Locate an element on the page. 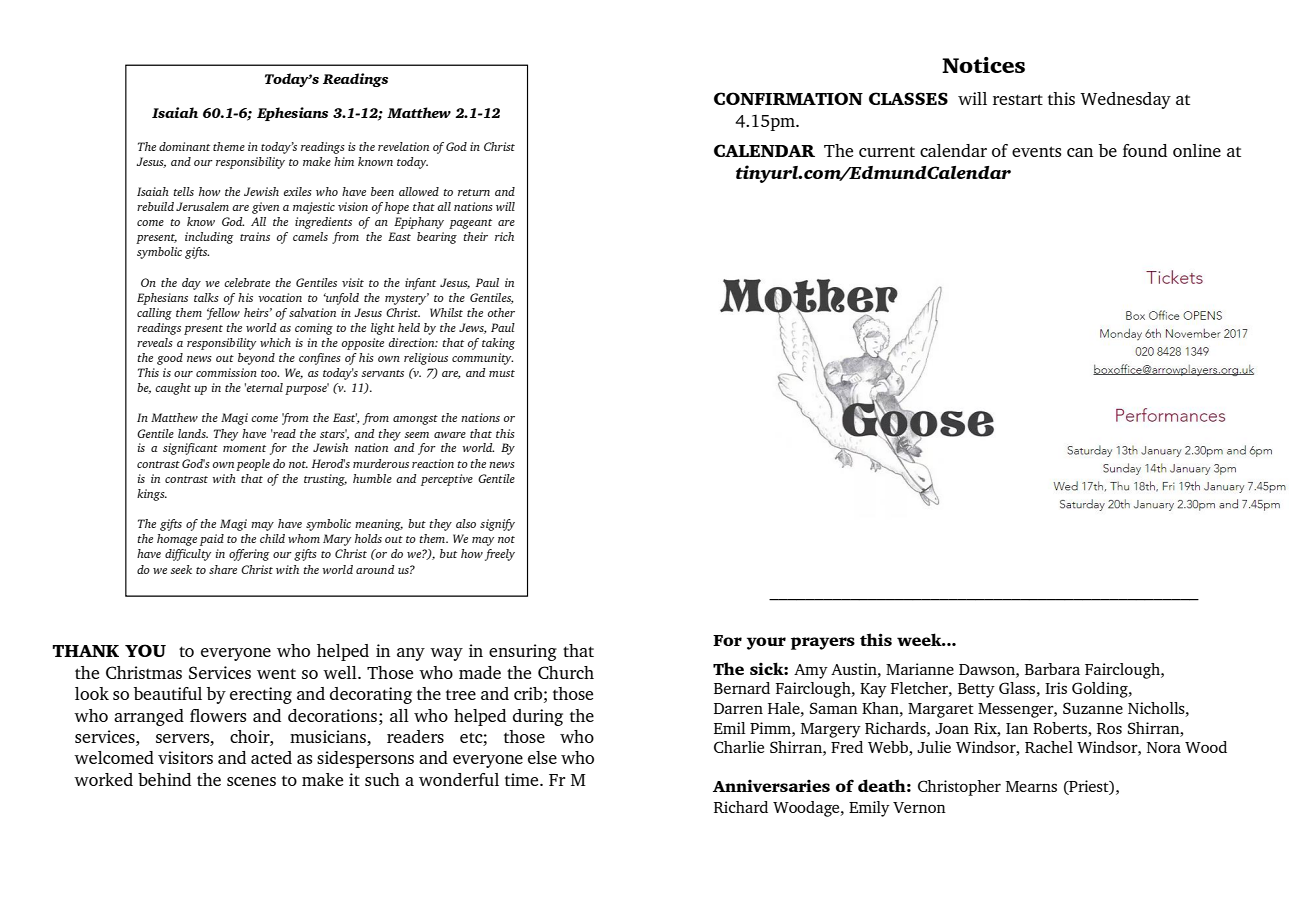 Image resolution: width=1308 pixels, height=924 pixels. restart is located at coordinates (1018, 99).
